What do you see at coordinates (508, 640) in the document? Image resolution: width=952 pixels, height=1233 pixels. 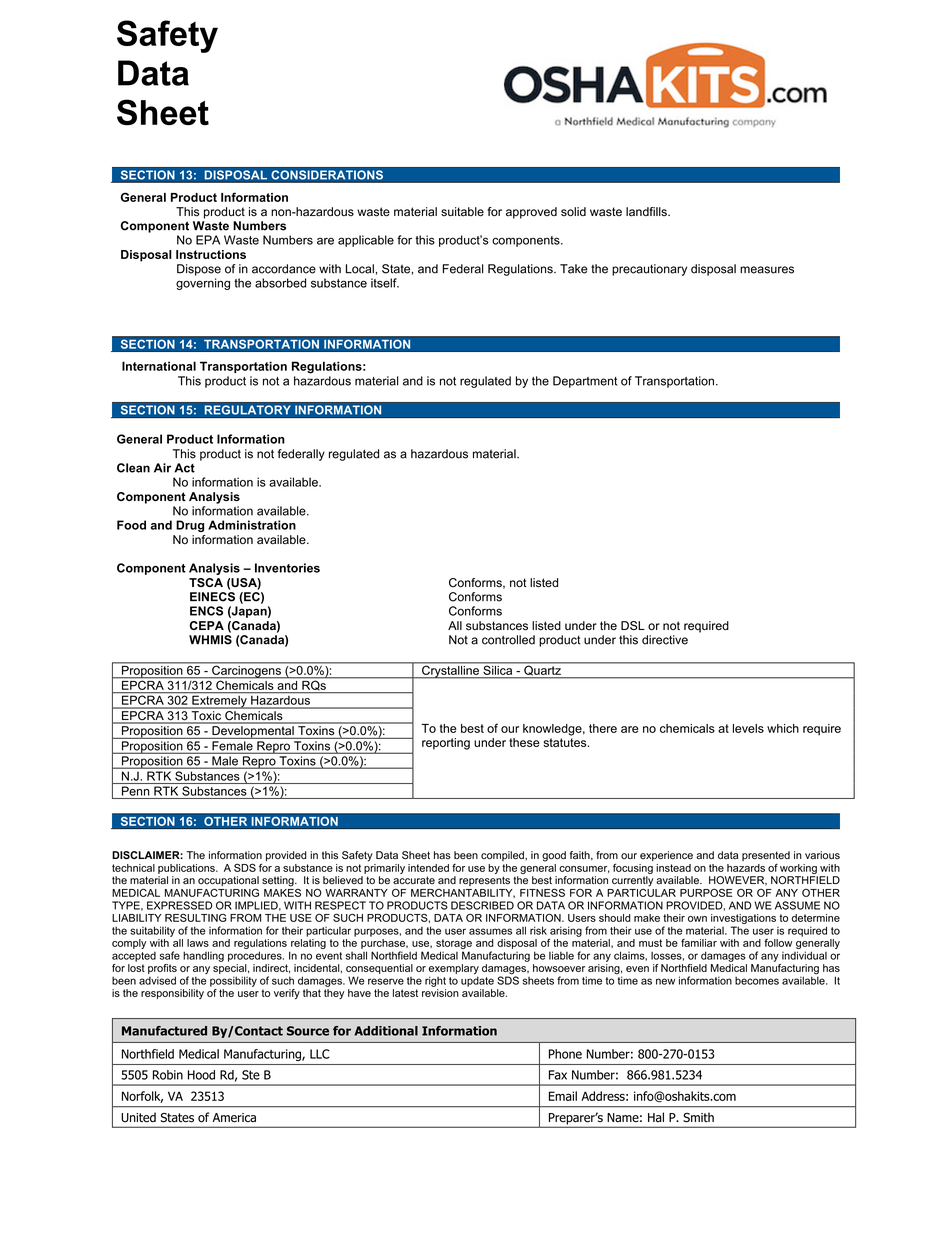 I see `controlled` at bounding box center [508, 640].
